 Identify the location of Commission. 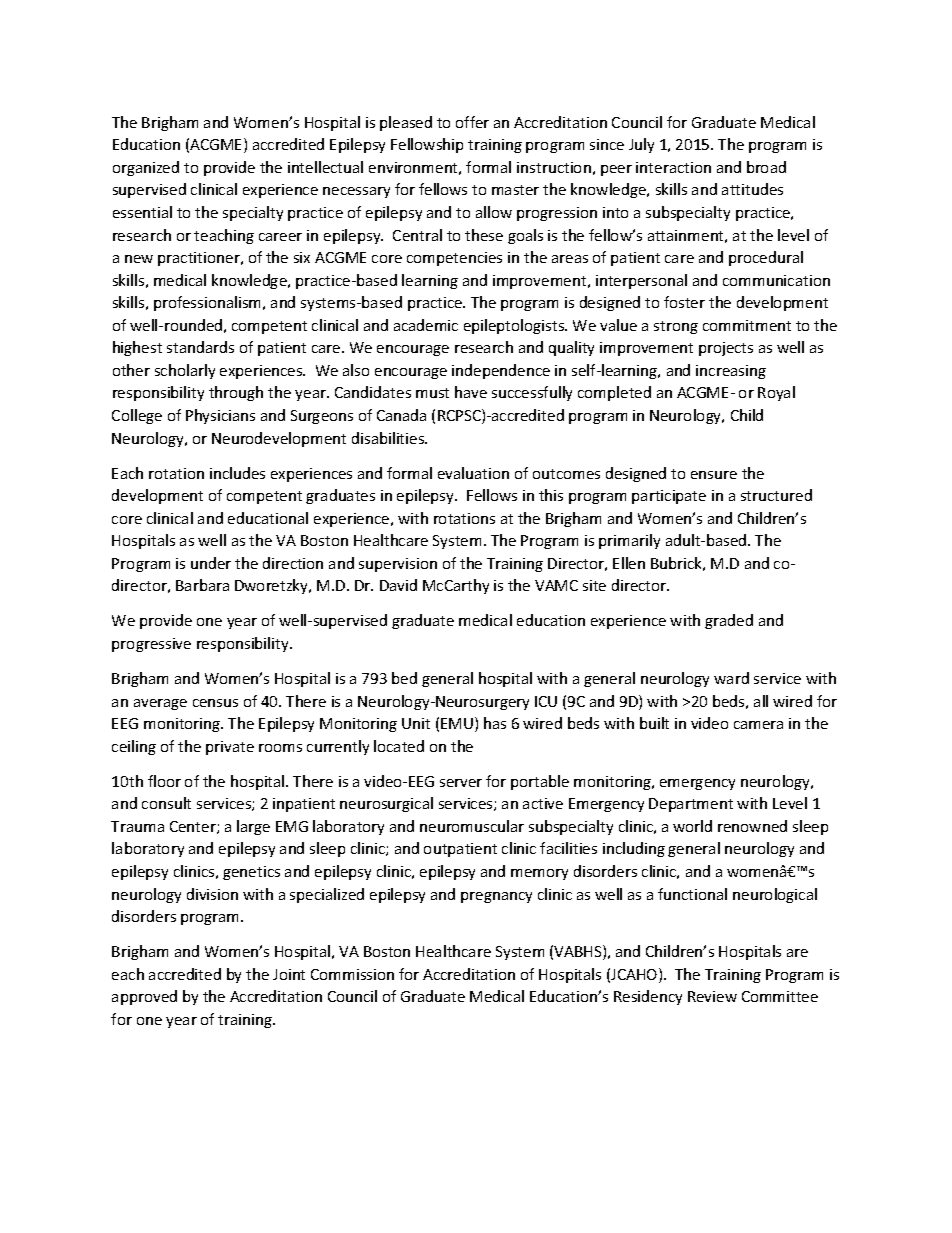
(352, 974).
